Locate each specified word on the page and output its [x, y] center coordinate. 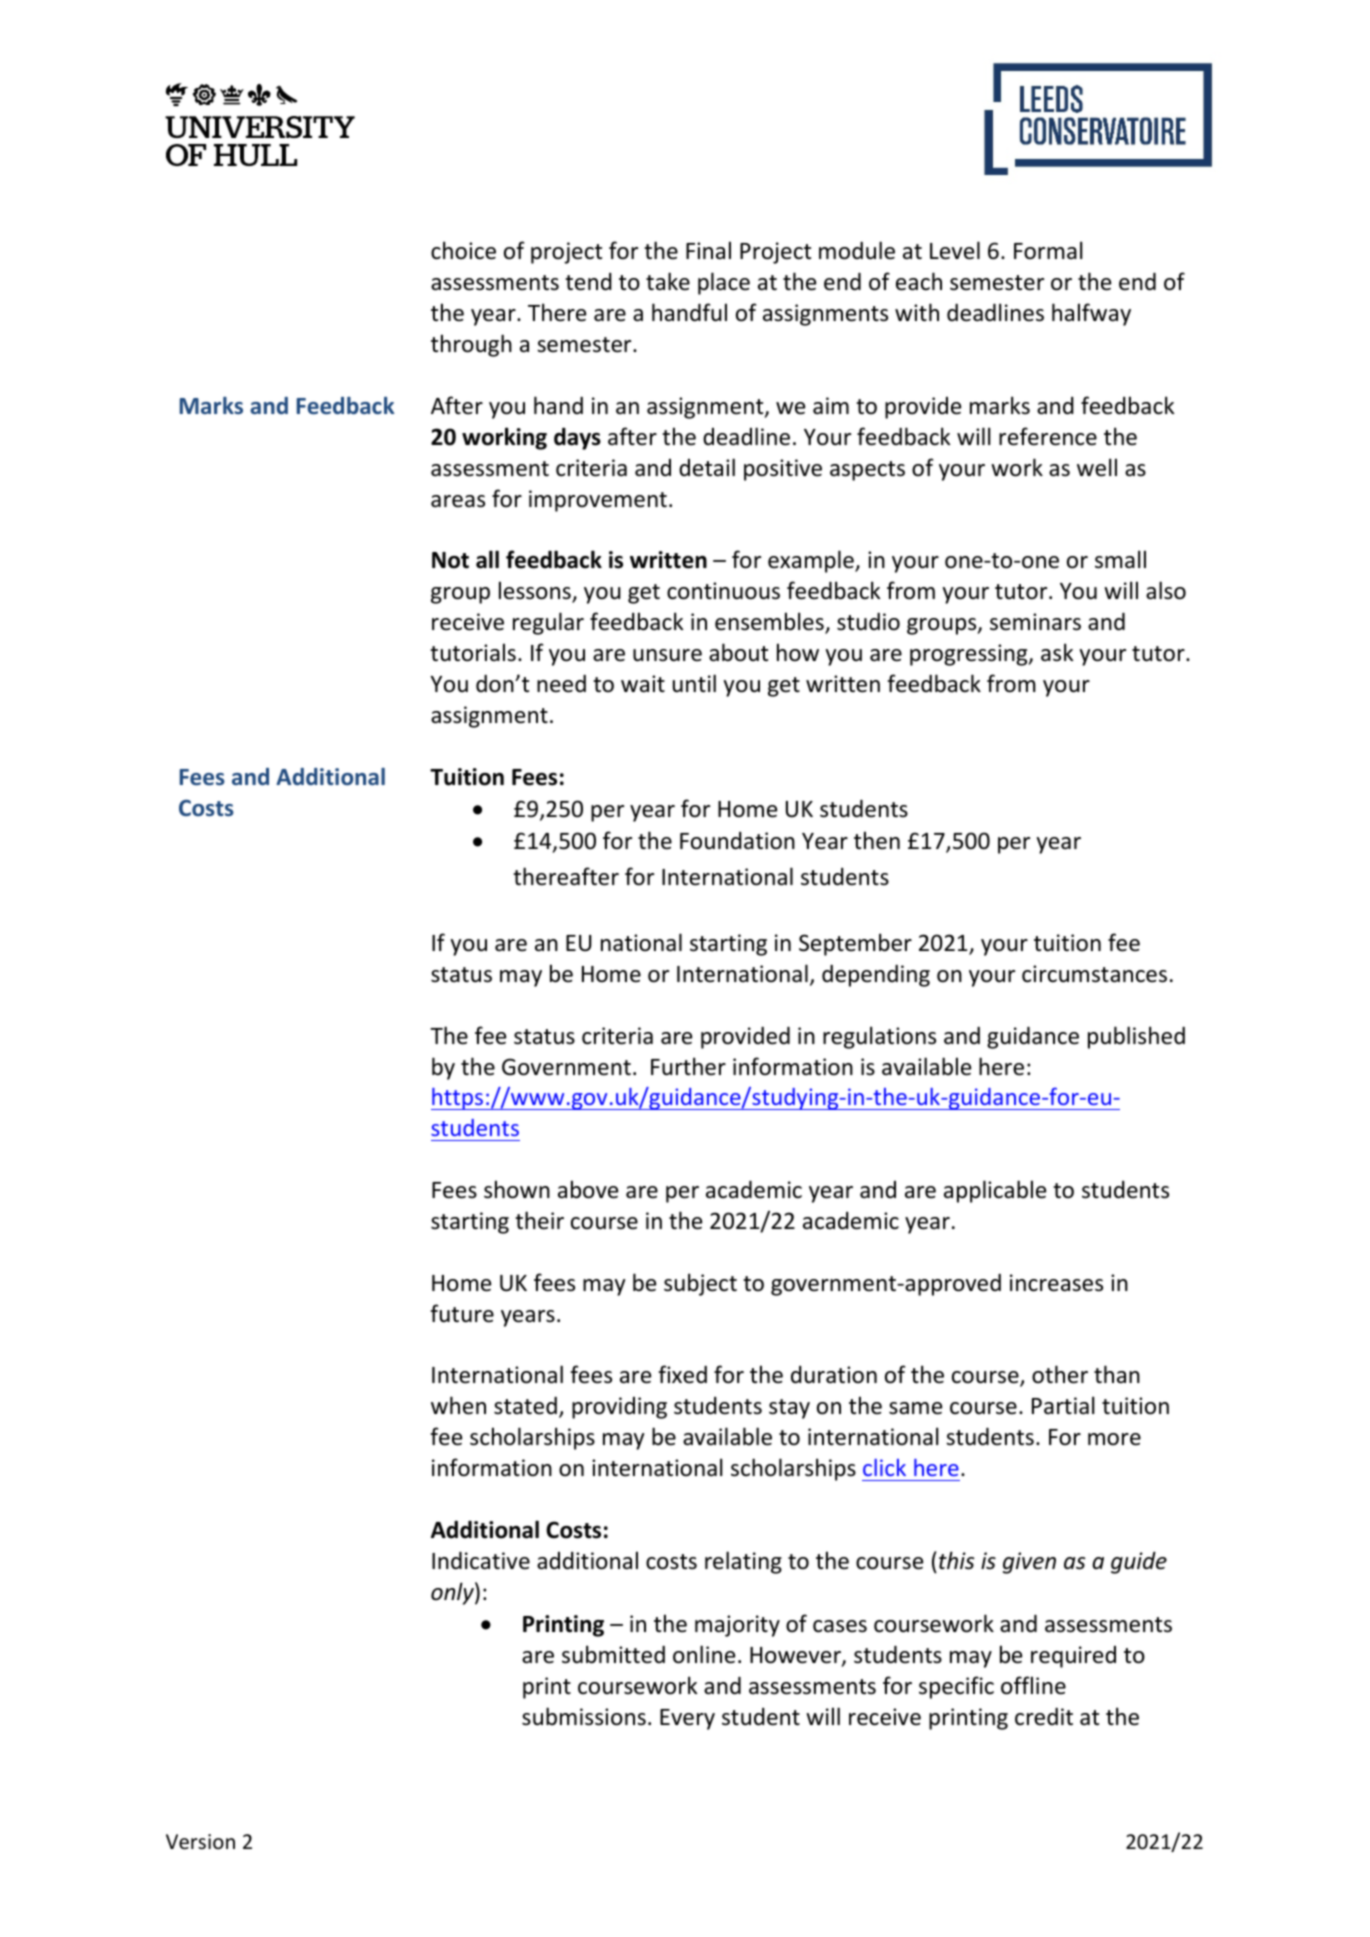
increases [1056, 1283]
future [462, 1313]
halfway [1091, 314]
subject [700, 1284]
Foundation [737, 841]
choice [463, 250]
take [668, 281]
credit [1044, 1716]
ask [1057, 652]
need [561, 683]
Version [200, 1842]
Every [687, 1719]
